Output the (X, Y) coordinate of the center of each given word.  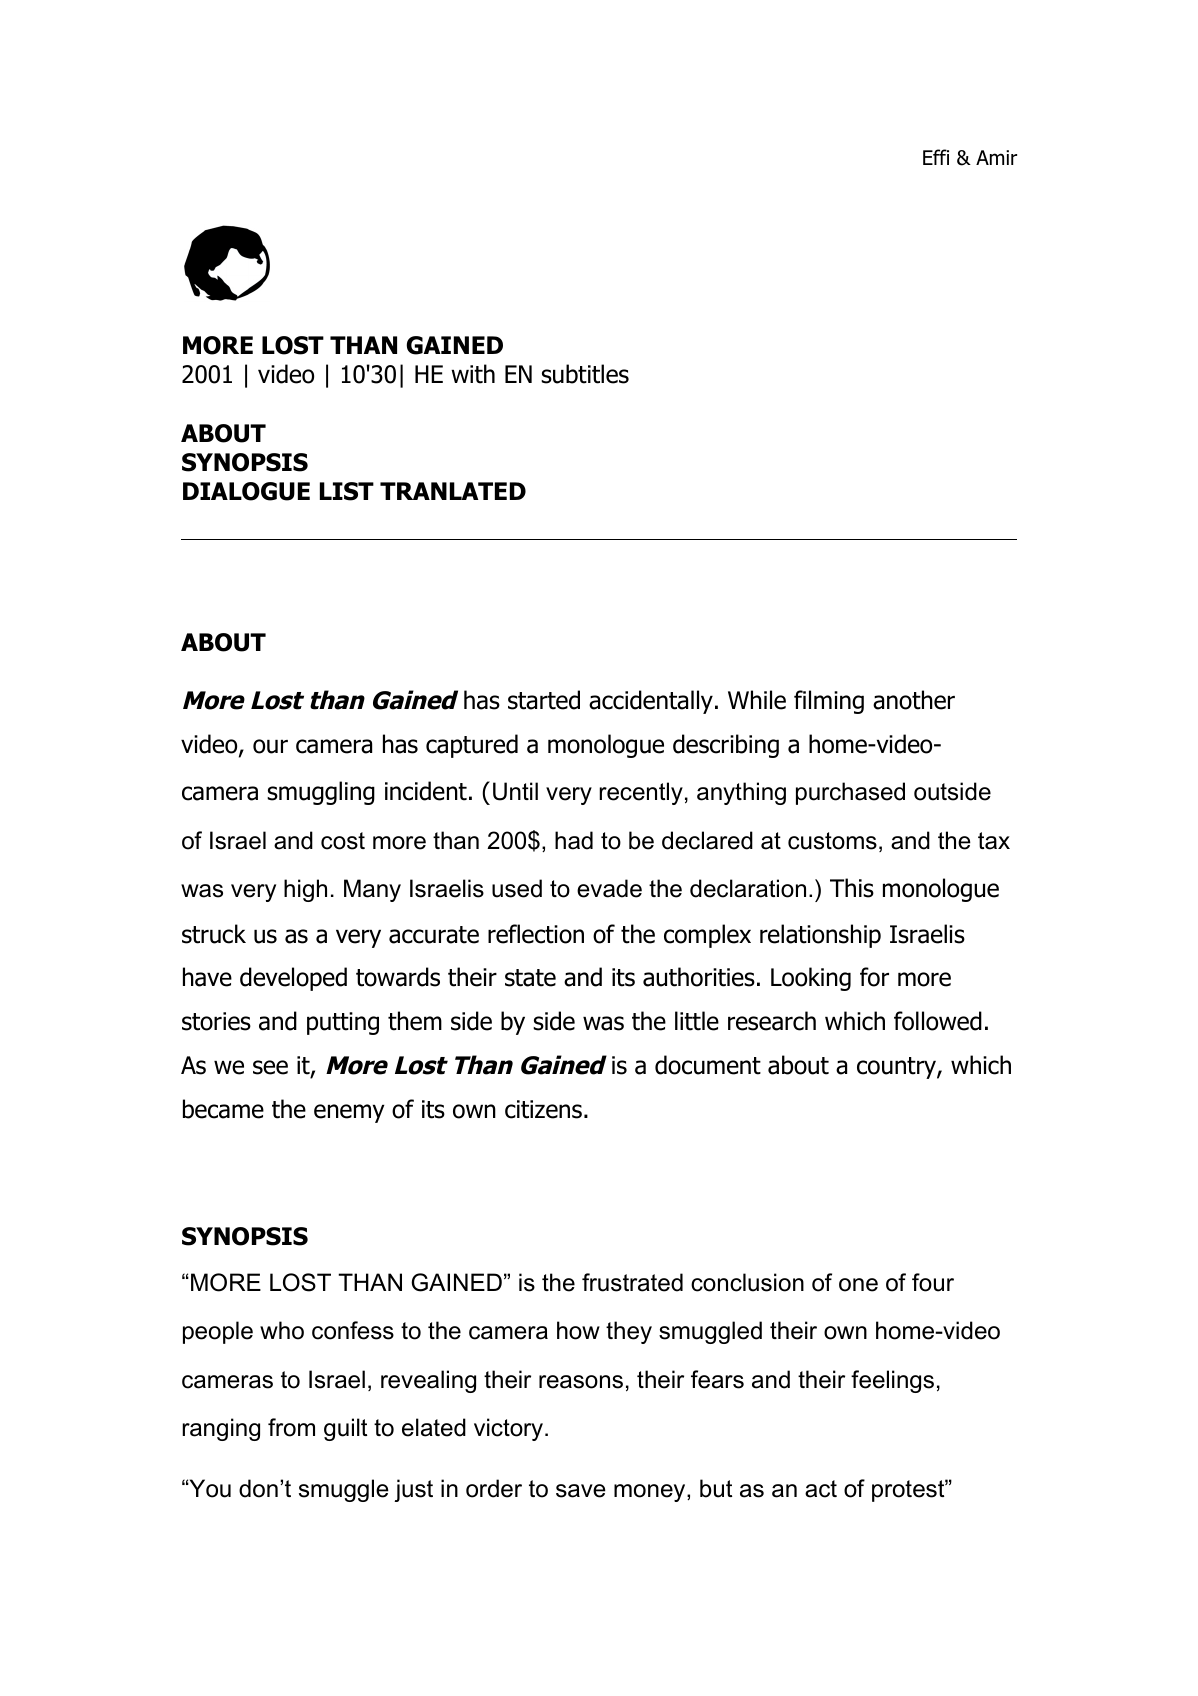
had (574, 840)
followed (938, 1021)
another (914, 700)
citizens (543, 1109)
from (291, 1427)
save (581, 1491)
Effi (936, 157)
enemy (349, 1113)
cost (343, 841)
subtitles (585, 374)
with (473, 374)
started (544, 700)
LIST (347, 491)
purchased (850, 793)
